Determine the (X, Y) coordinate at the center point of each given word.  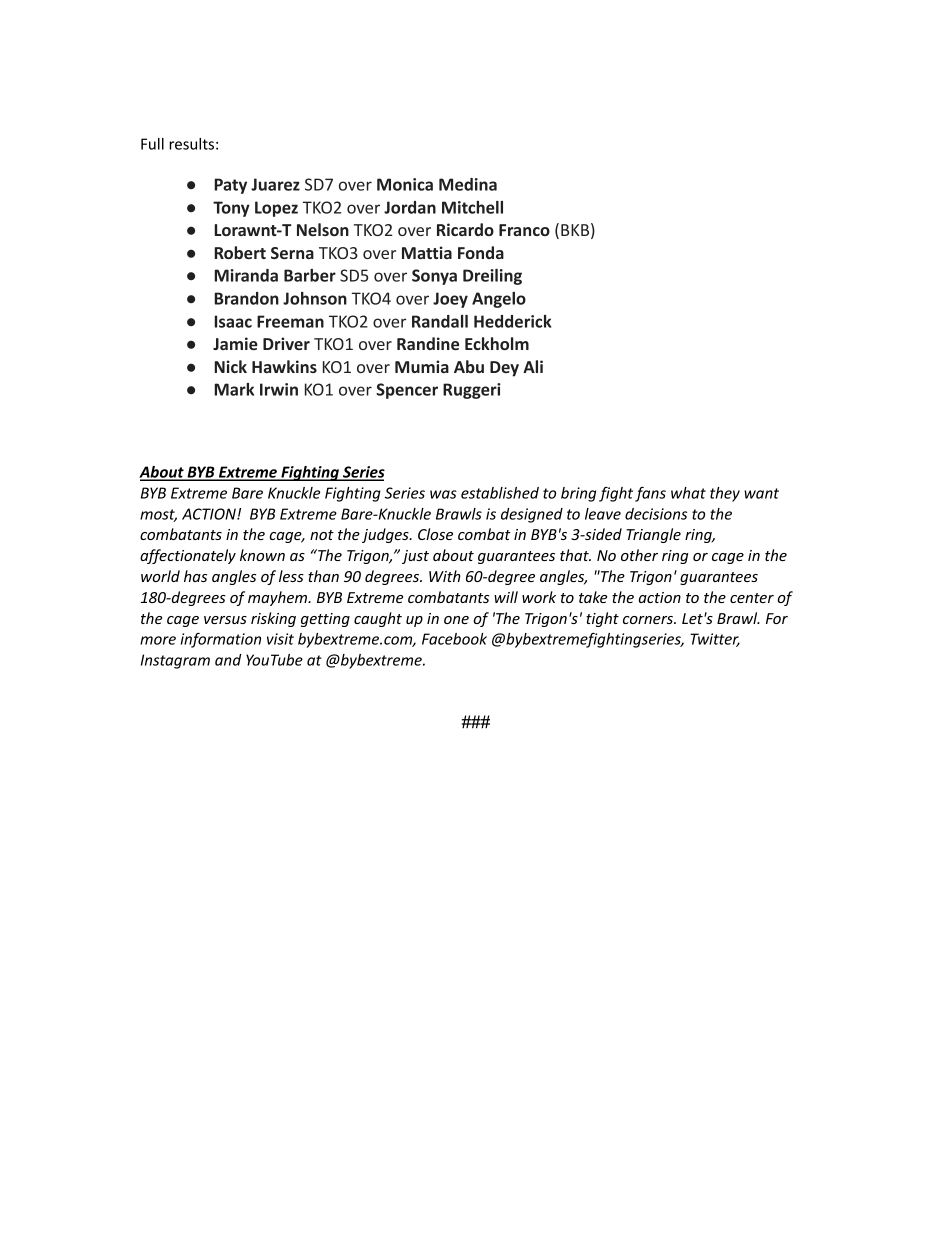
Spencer (407, 391)
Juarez (275, 184)
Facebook (454, 639)
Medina (468, 184)
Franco (524, 230)
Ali (533, 366)
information (221, 640)
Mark (234, 389)
